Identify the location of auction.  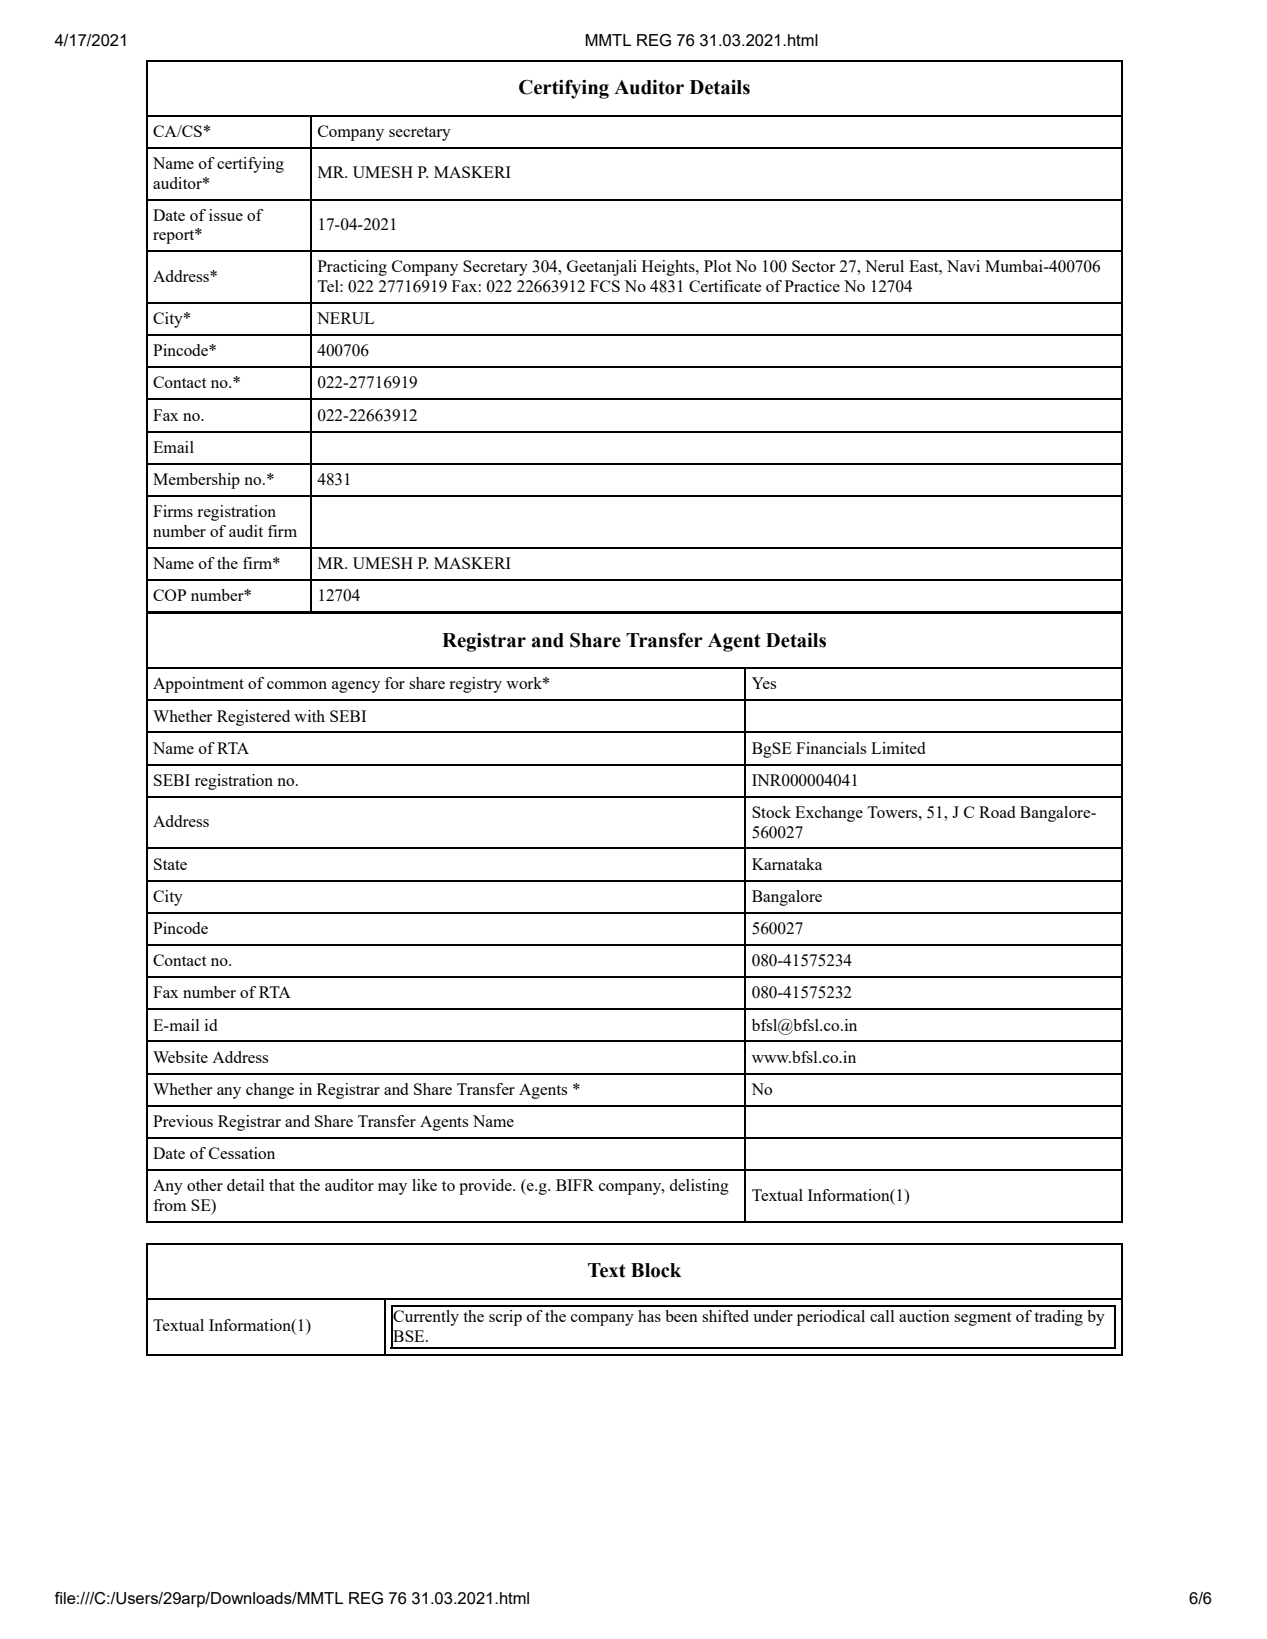
(924, 1316).
